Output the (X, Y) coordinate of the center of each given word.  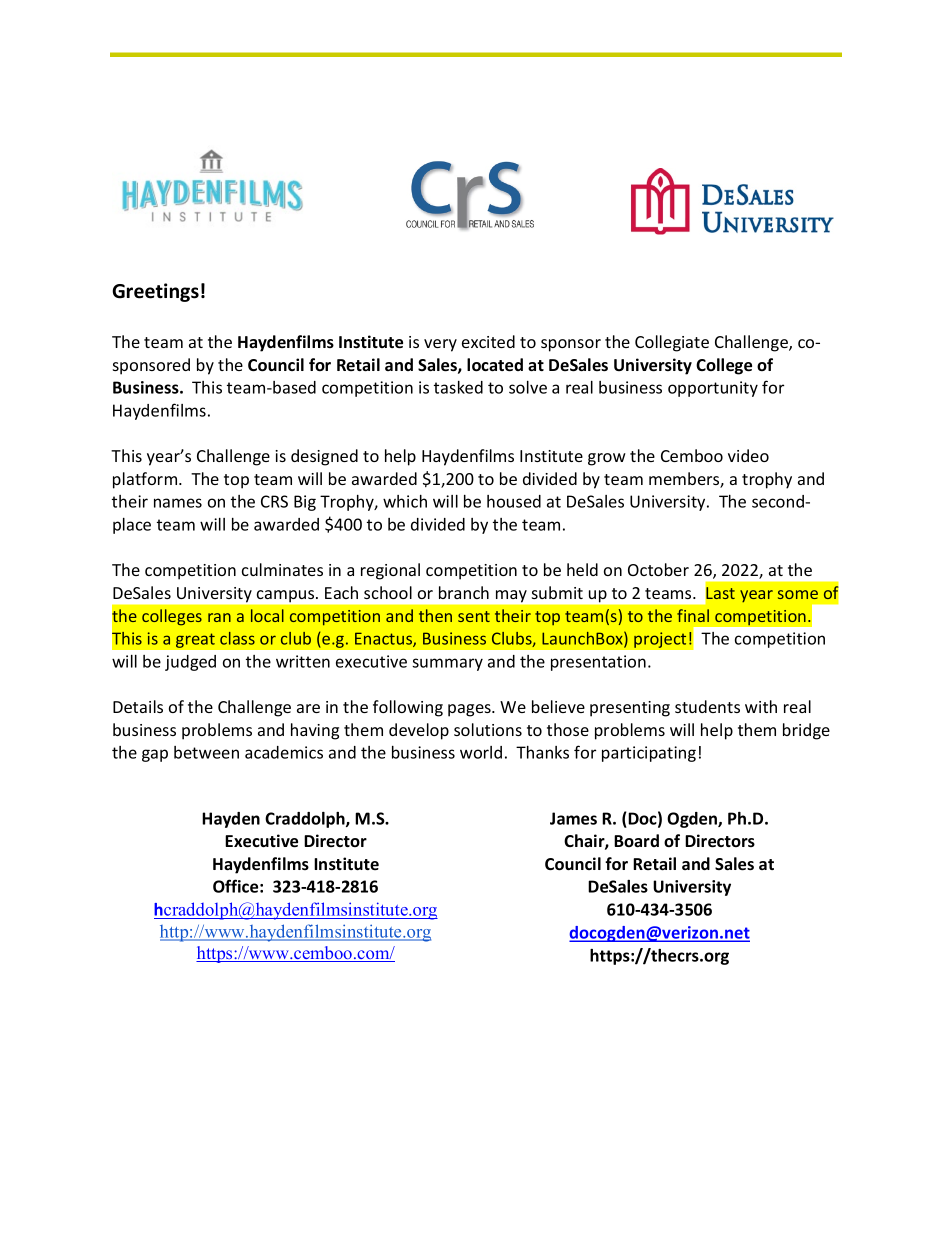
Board (636, 841)
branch (464, 592)
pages (470, 710)
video (748, 455)
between (206, 752)
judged (190, 663)
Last (720, 593)
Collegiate (672, 343)
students (707, 706)
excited (488, 341)
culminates (282, 569)
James (573, 818)
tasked (458, 387)
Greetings (155, 292)
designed (324, 457)
